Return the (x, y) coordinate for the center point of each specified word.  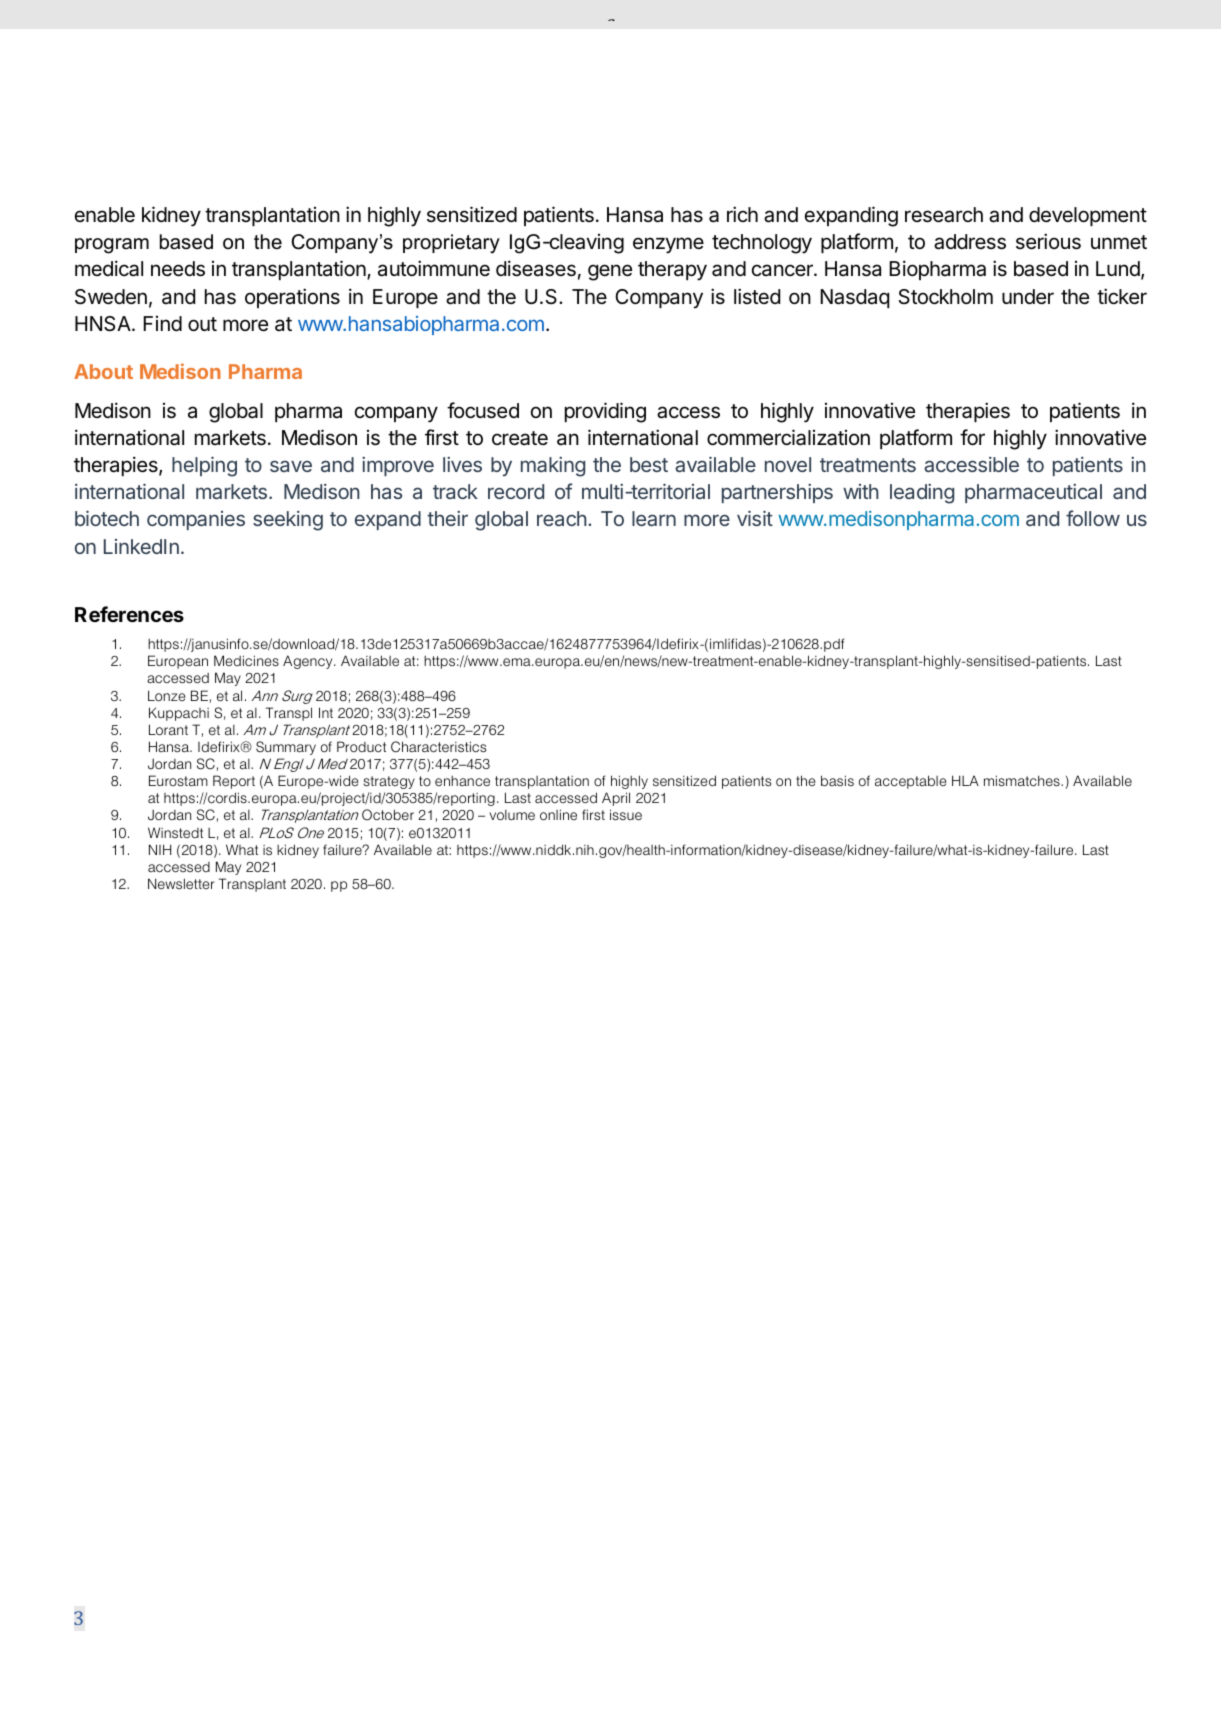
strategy (389, 782)
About (103, 371)
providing (605, 412)
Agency (309, 662)
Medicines (246, 661)
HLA (965, 780)
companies (196, 520)
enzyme (668, 245)
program (112, 246)
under (1028, 297)
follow (1093, 518)
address (970, 242)
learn (654, 518)
